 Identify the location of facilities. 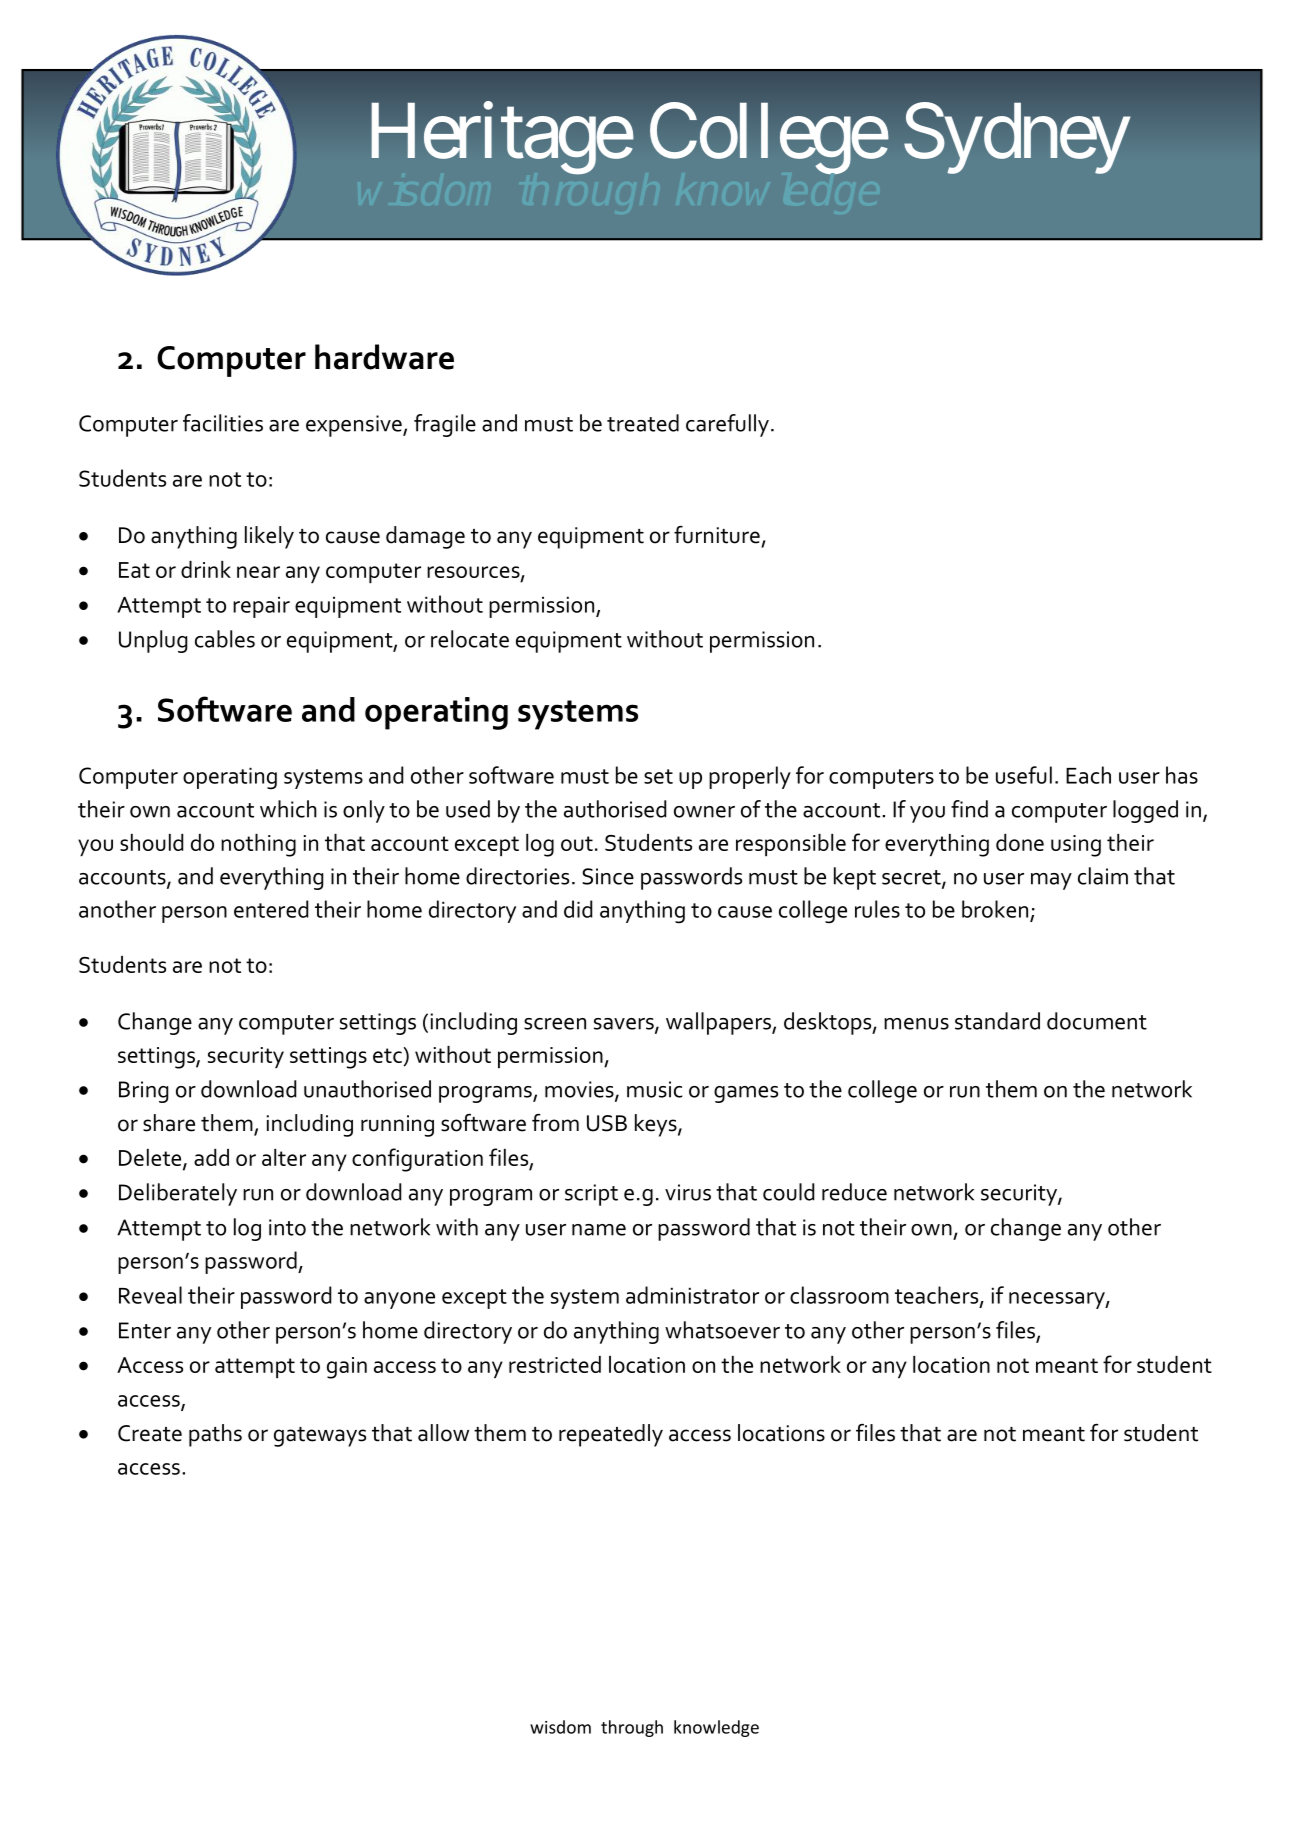
(223, 423).
